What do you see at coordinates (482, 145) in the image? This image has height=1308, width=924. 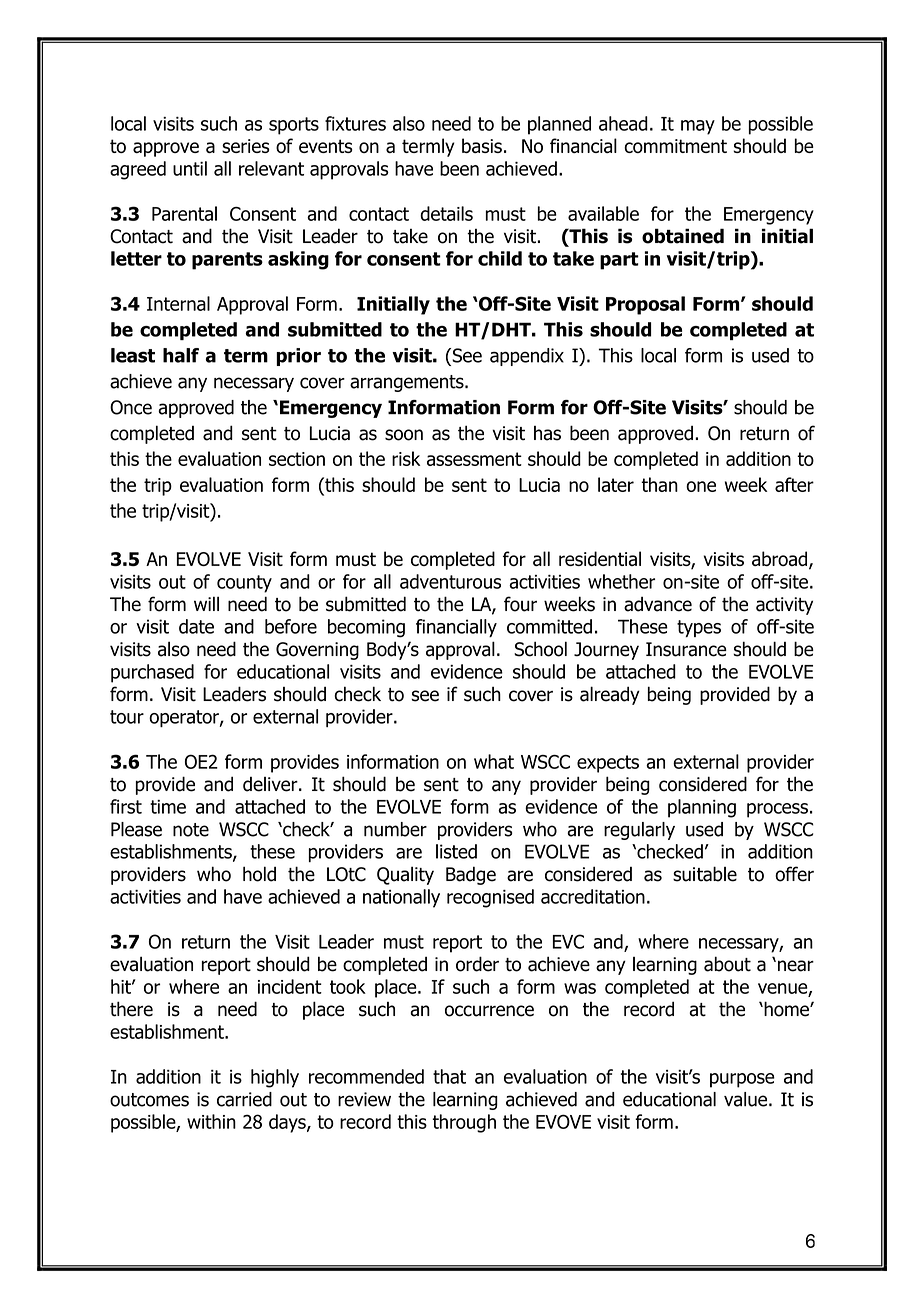 I see `basis` at bounding box center [482, 145].
